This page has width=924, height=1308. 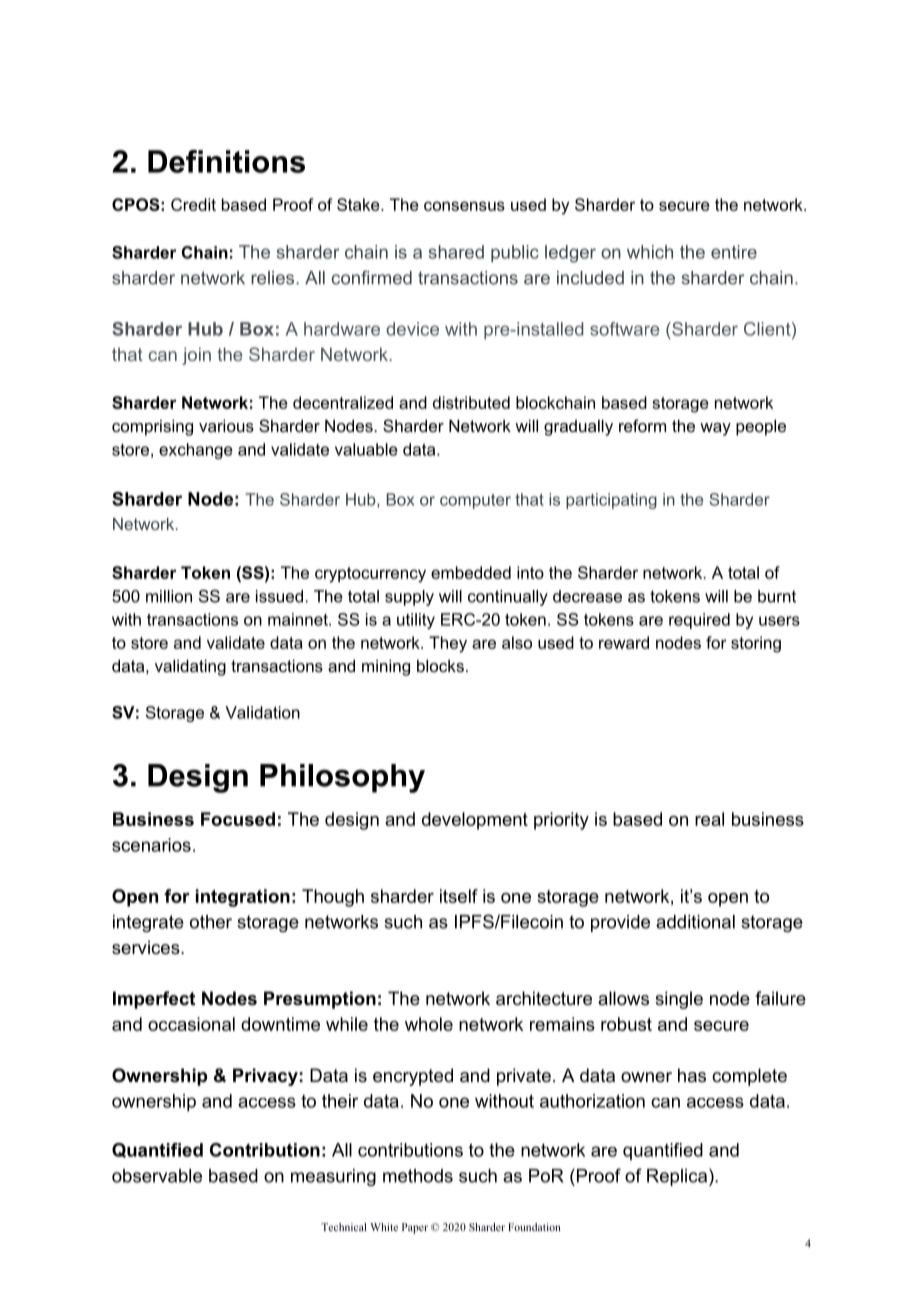 I want to click on other, so click(x=211, y=922).
